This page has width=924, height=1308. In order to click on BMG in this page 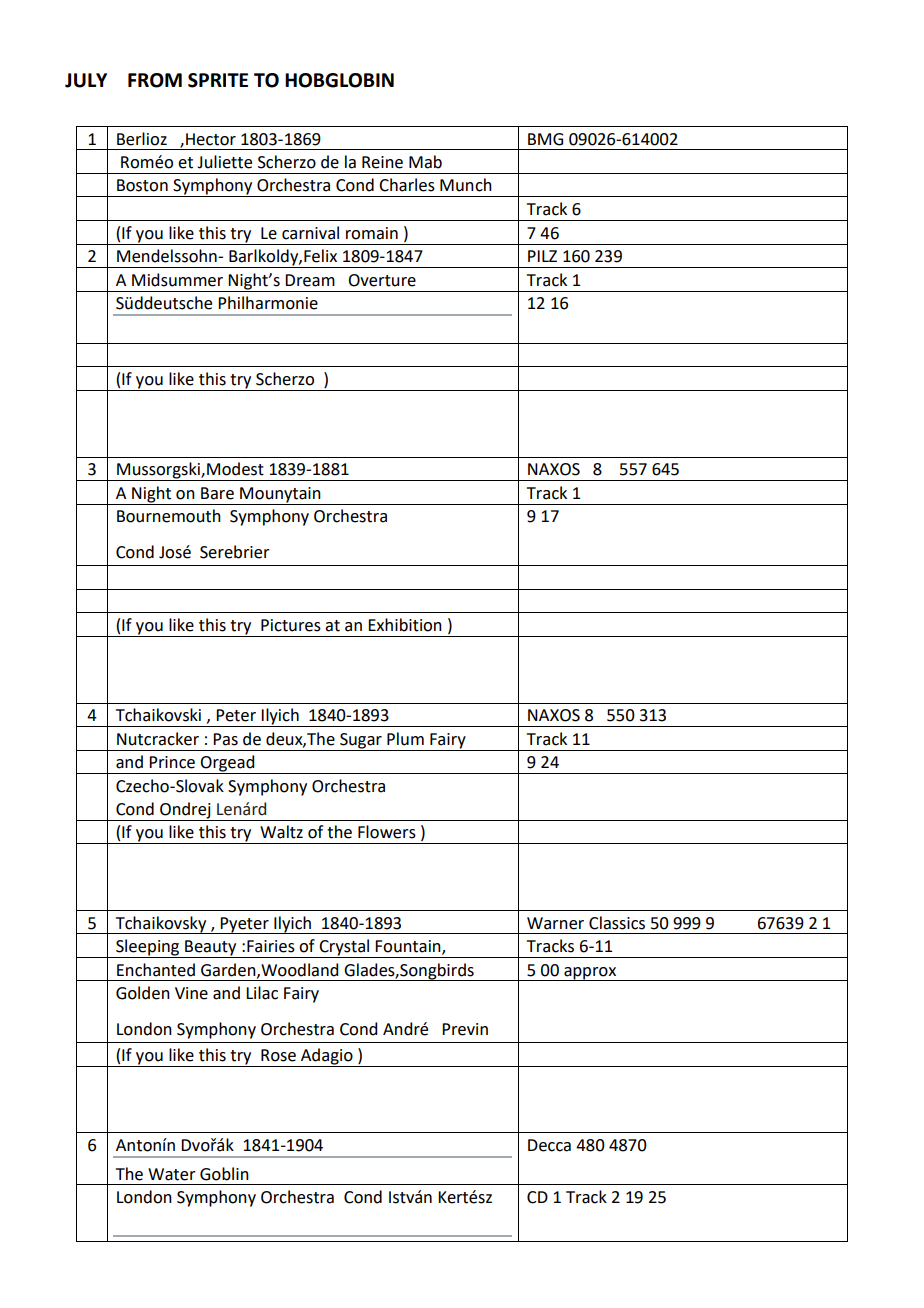, I will do `click(545, 139)`.
